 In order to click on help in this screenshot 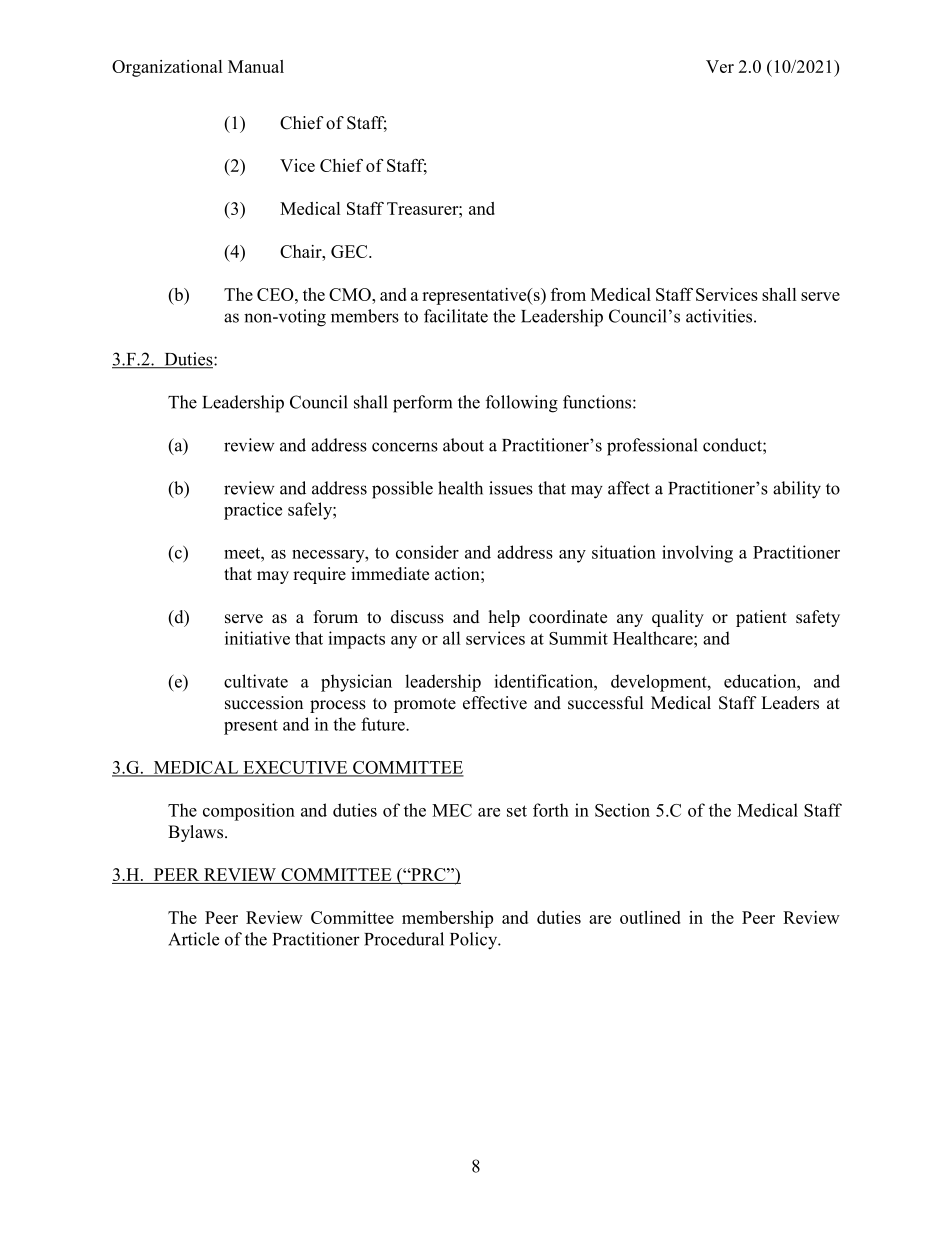, I will do `click(504, 618)`.
